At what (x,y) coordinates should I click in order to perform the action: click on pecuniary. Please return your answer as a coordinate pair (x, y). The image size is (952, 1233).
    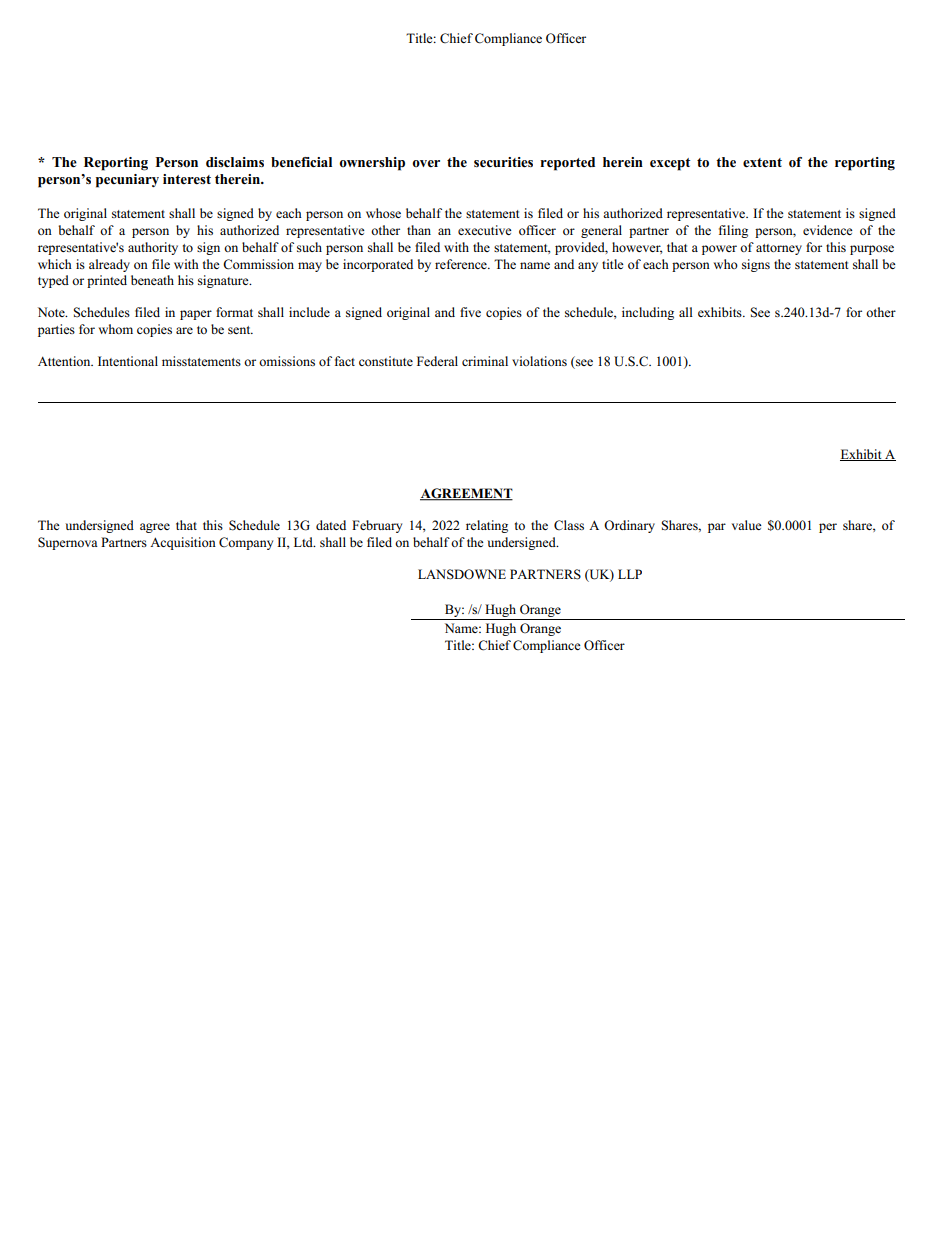
    Looking at the image, I should click on (127, 181).
